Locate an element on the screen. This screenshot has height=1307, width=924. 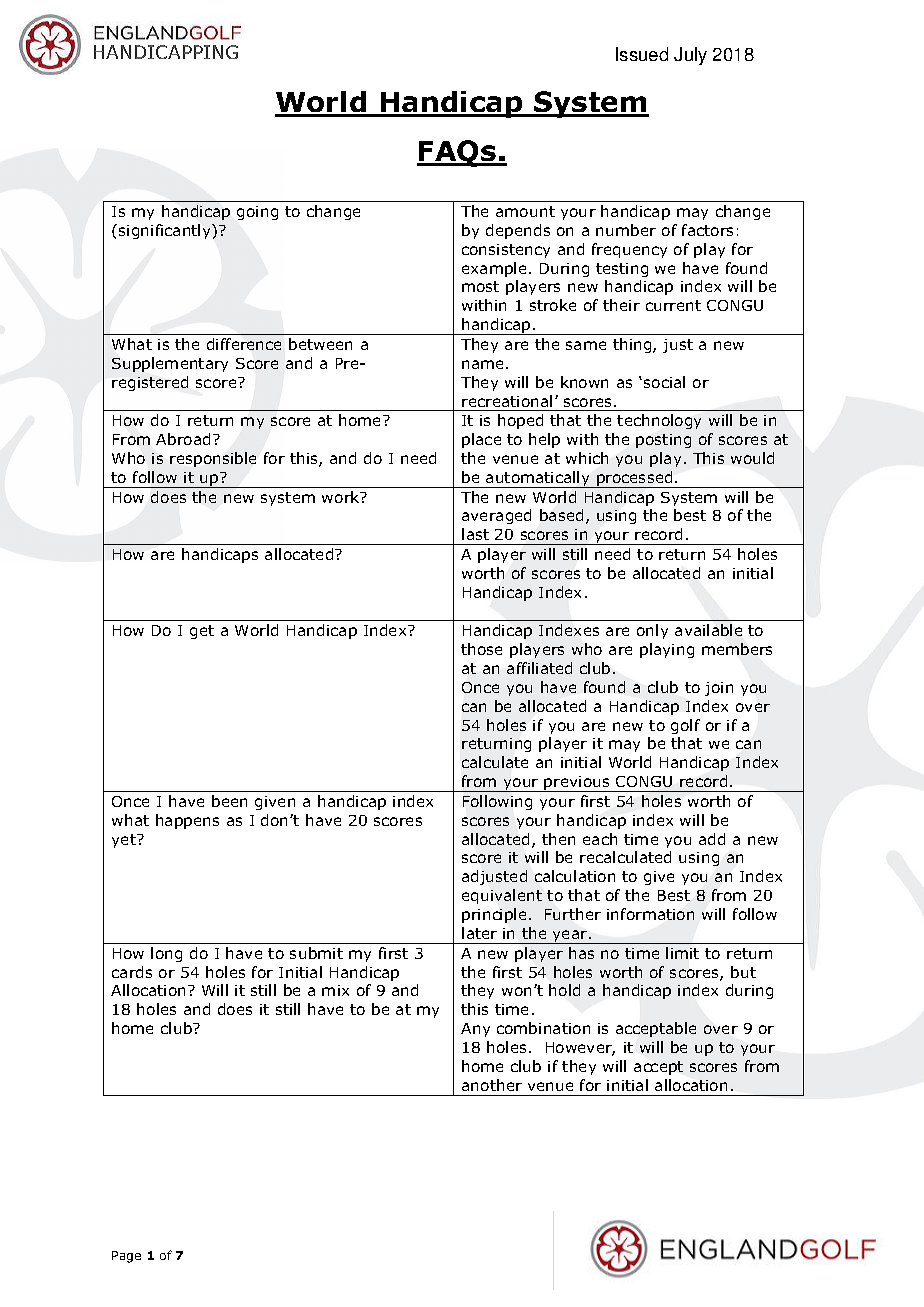
amount is located at coordinates (525, 211).
